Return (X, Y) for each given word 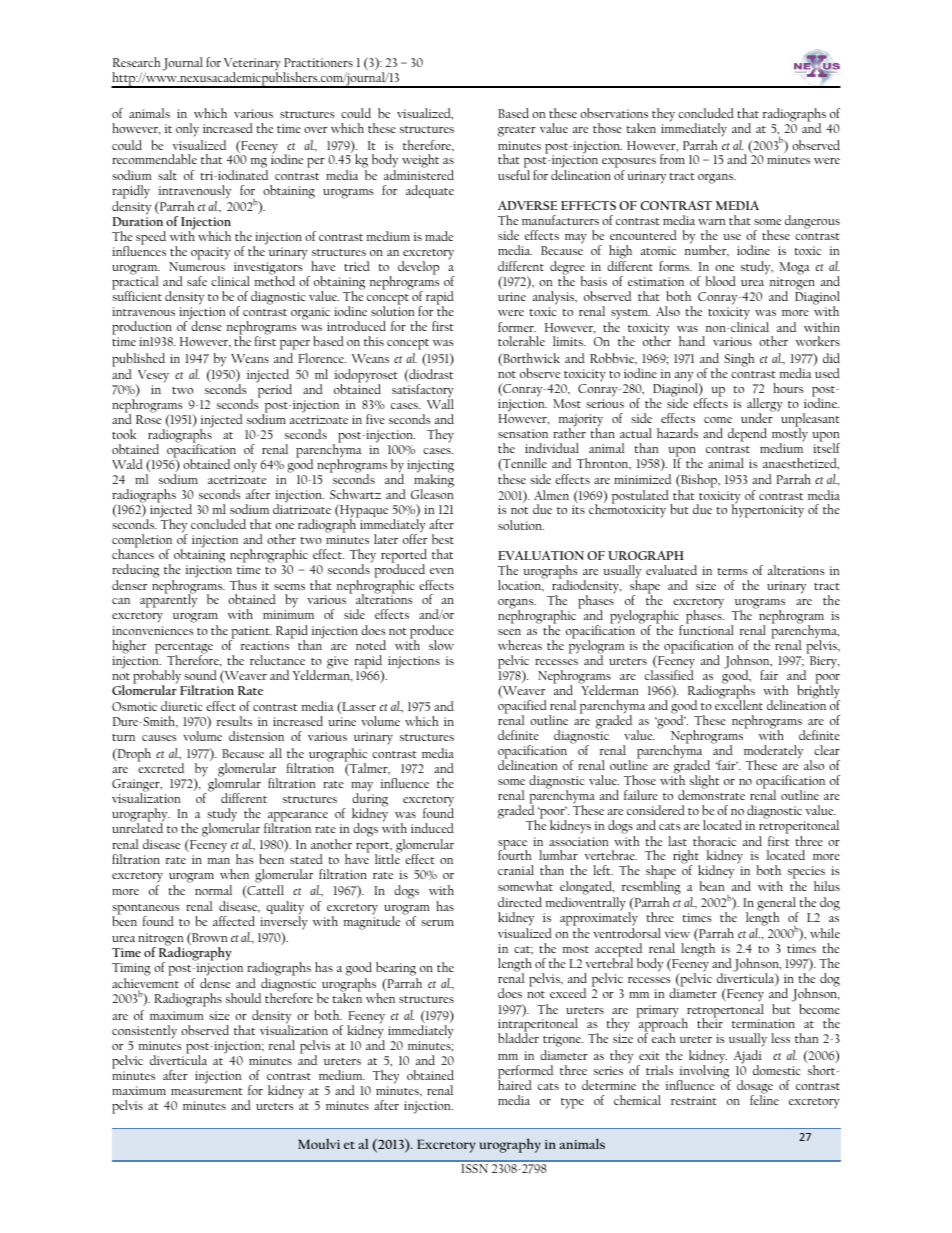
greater (517, 131)
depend (747, 435)
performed (526, 1073)
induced (432, 828)
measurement (207, 1091)
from (672, 159)
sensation (523, 433)
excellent (739, 705)
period (274, 390)
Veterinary (252, 65)
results (234, 721)
